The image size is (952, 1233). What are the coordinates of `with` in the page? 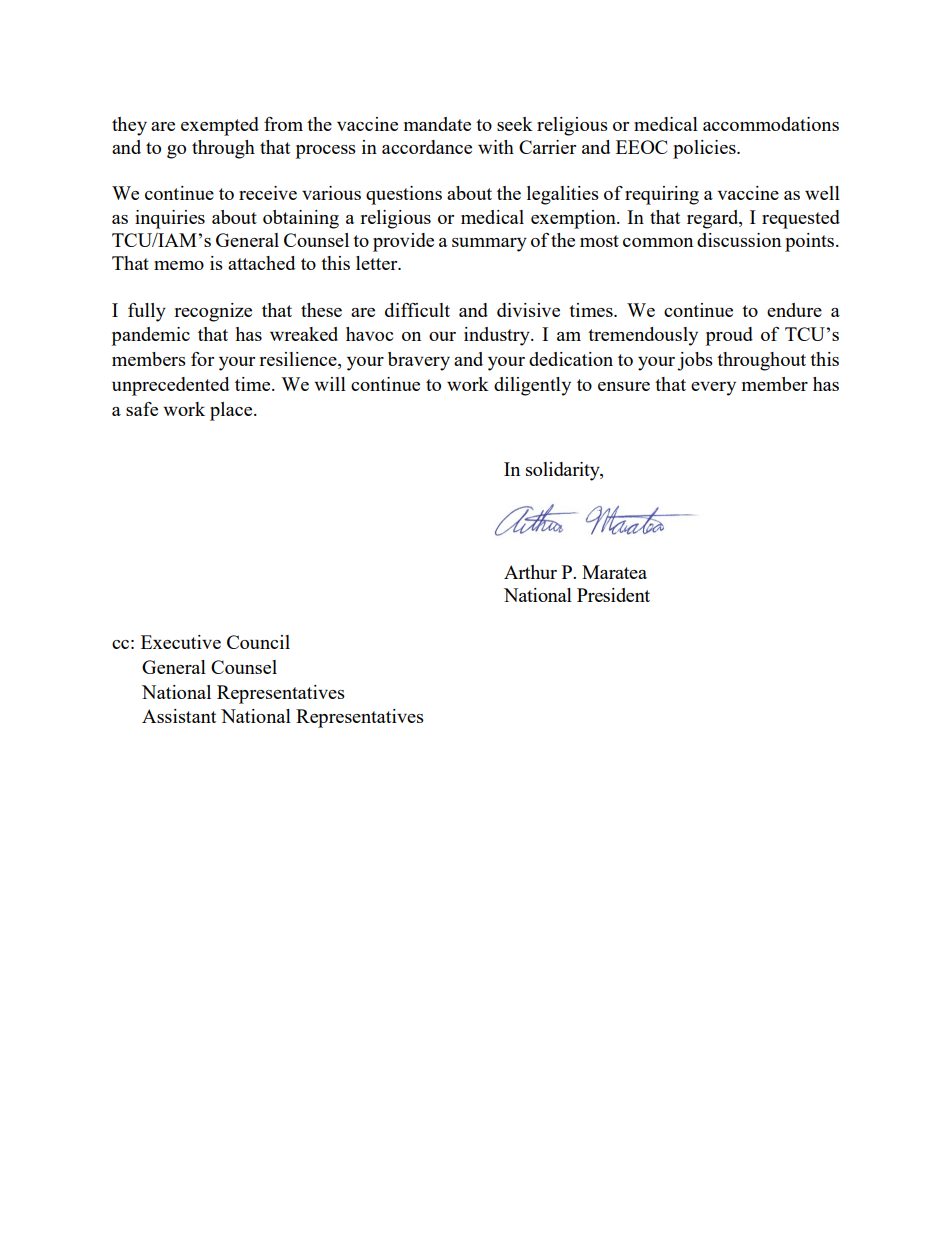 It's located at (496, 147).
